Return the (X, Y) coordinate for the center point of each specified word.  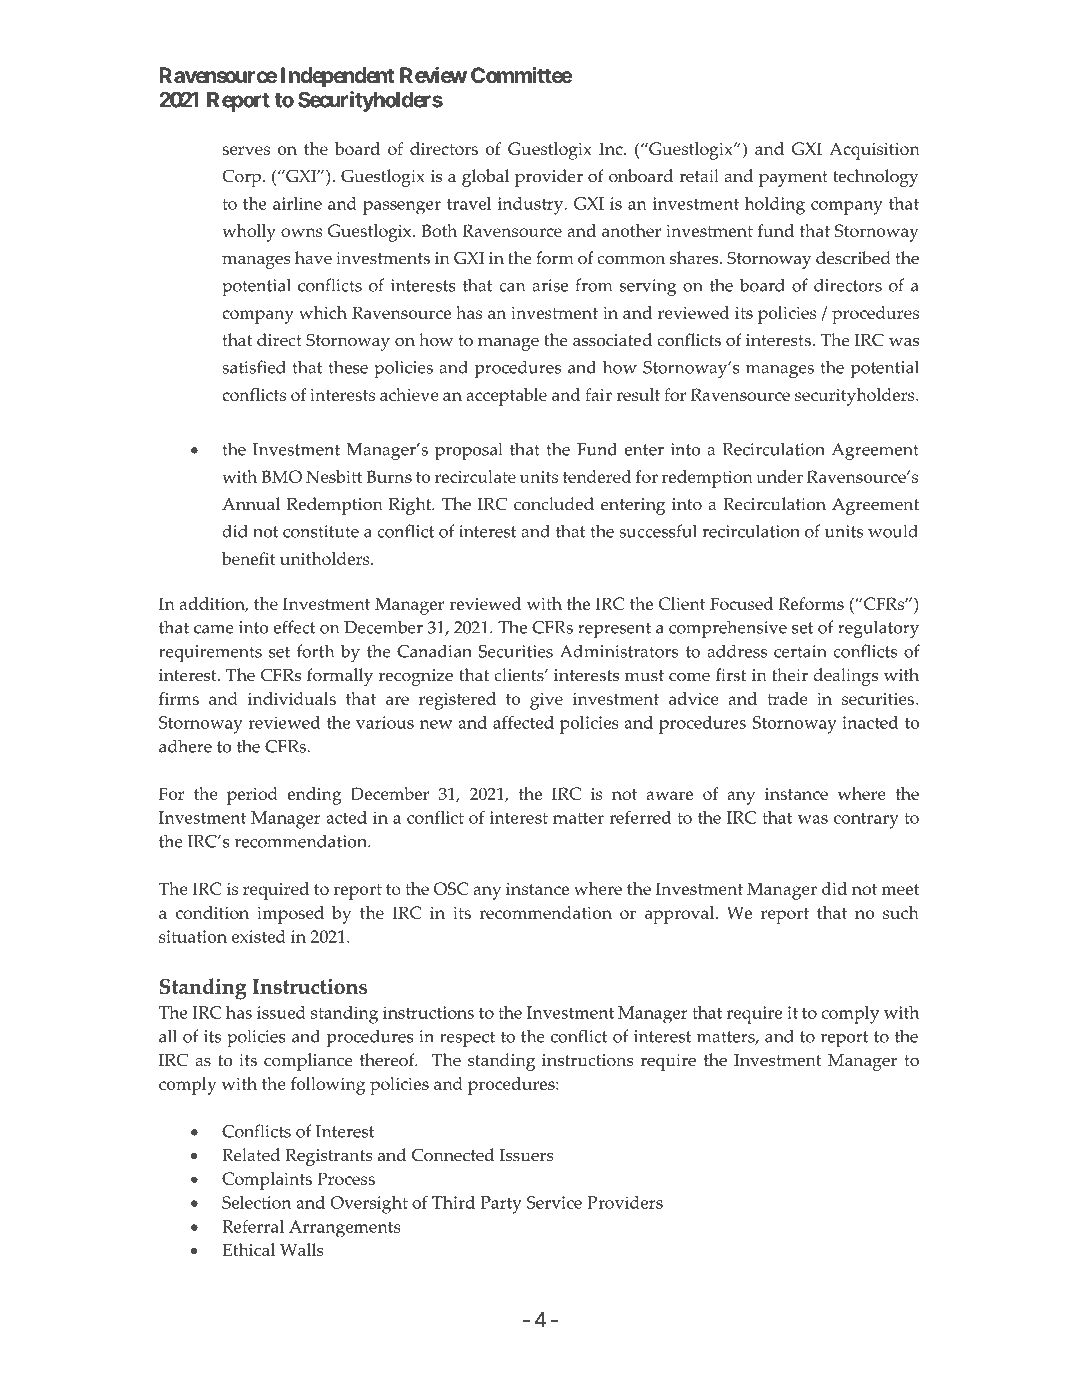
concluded (554, 504)
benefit (249, 558)
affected (523, 722)
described (853, 258)
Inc (612, 148)
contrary (866, 821)
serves (246, 150)
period (252, 796)
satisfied (254, 367)
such (901, 912)
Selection (256, 1202)
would (893, 531)
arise (550, 285)
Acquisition (874, 151)
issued (281, 1012)
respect (467, 1039)
